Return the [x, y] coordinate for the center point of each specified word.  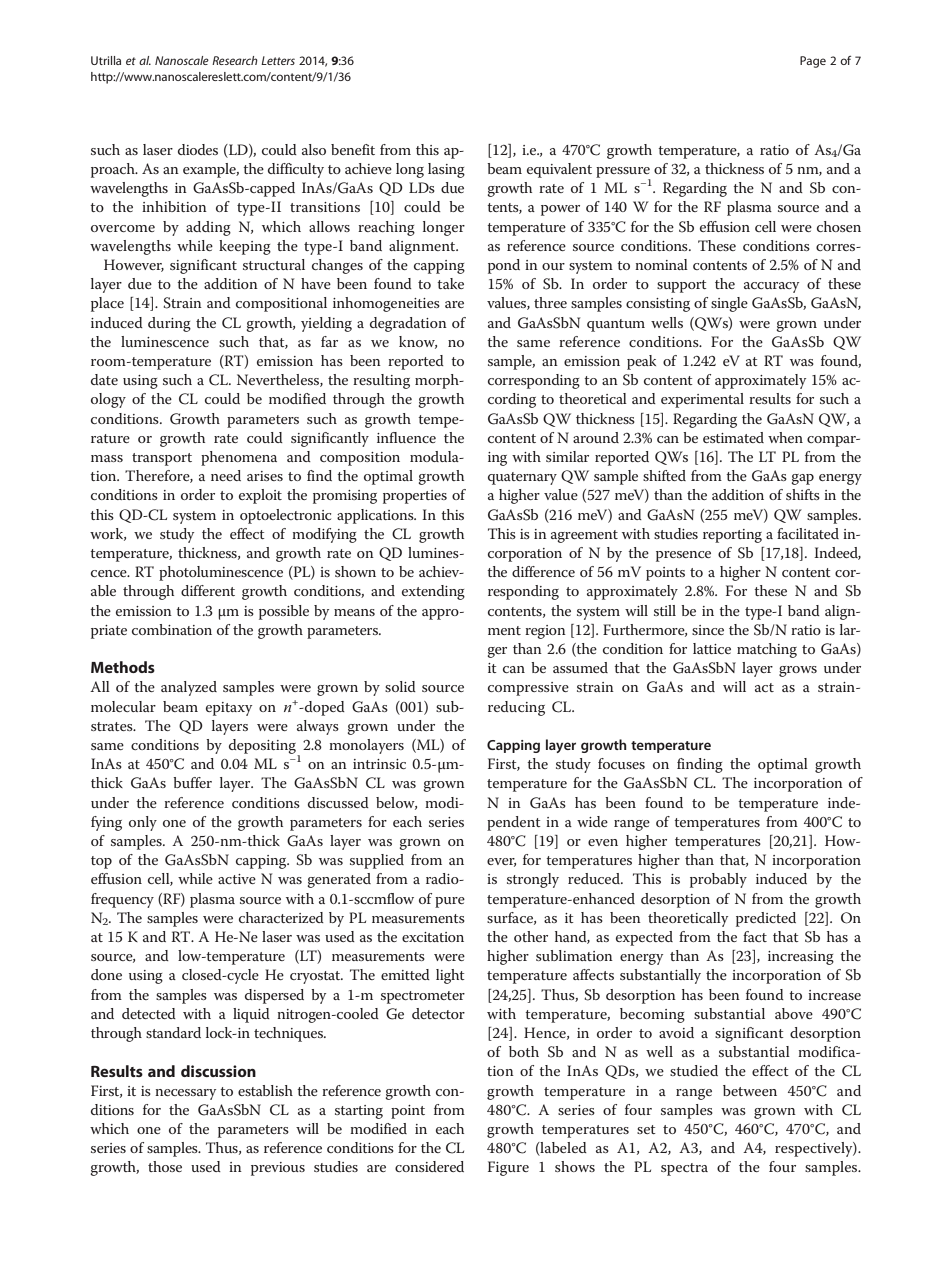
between [750, 1090]
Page [813, 62]
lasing [446, 170]
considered [429, 1166]
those [165, 1166]
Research [235, 60]
